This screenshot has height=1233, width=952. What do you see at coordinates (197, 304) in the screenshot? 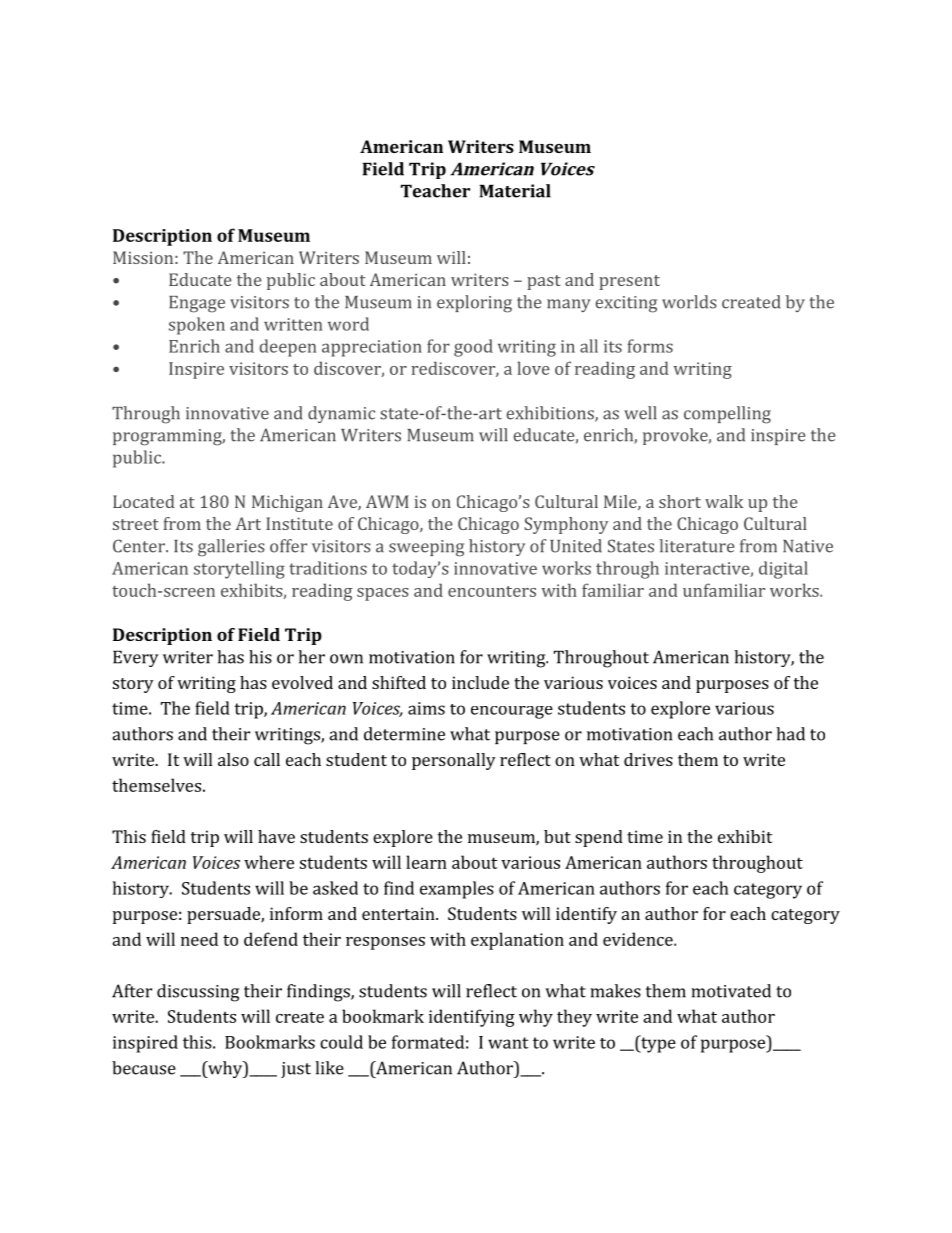
I see `Engage` at bounding box center [197, 304].
